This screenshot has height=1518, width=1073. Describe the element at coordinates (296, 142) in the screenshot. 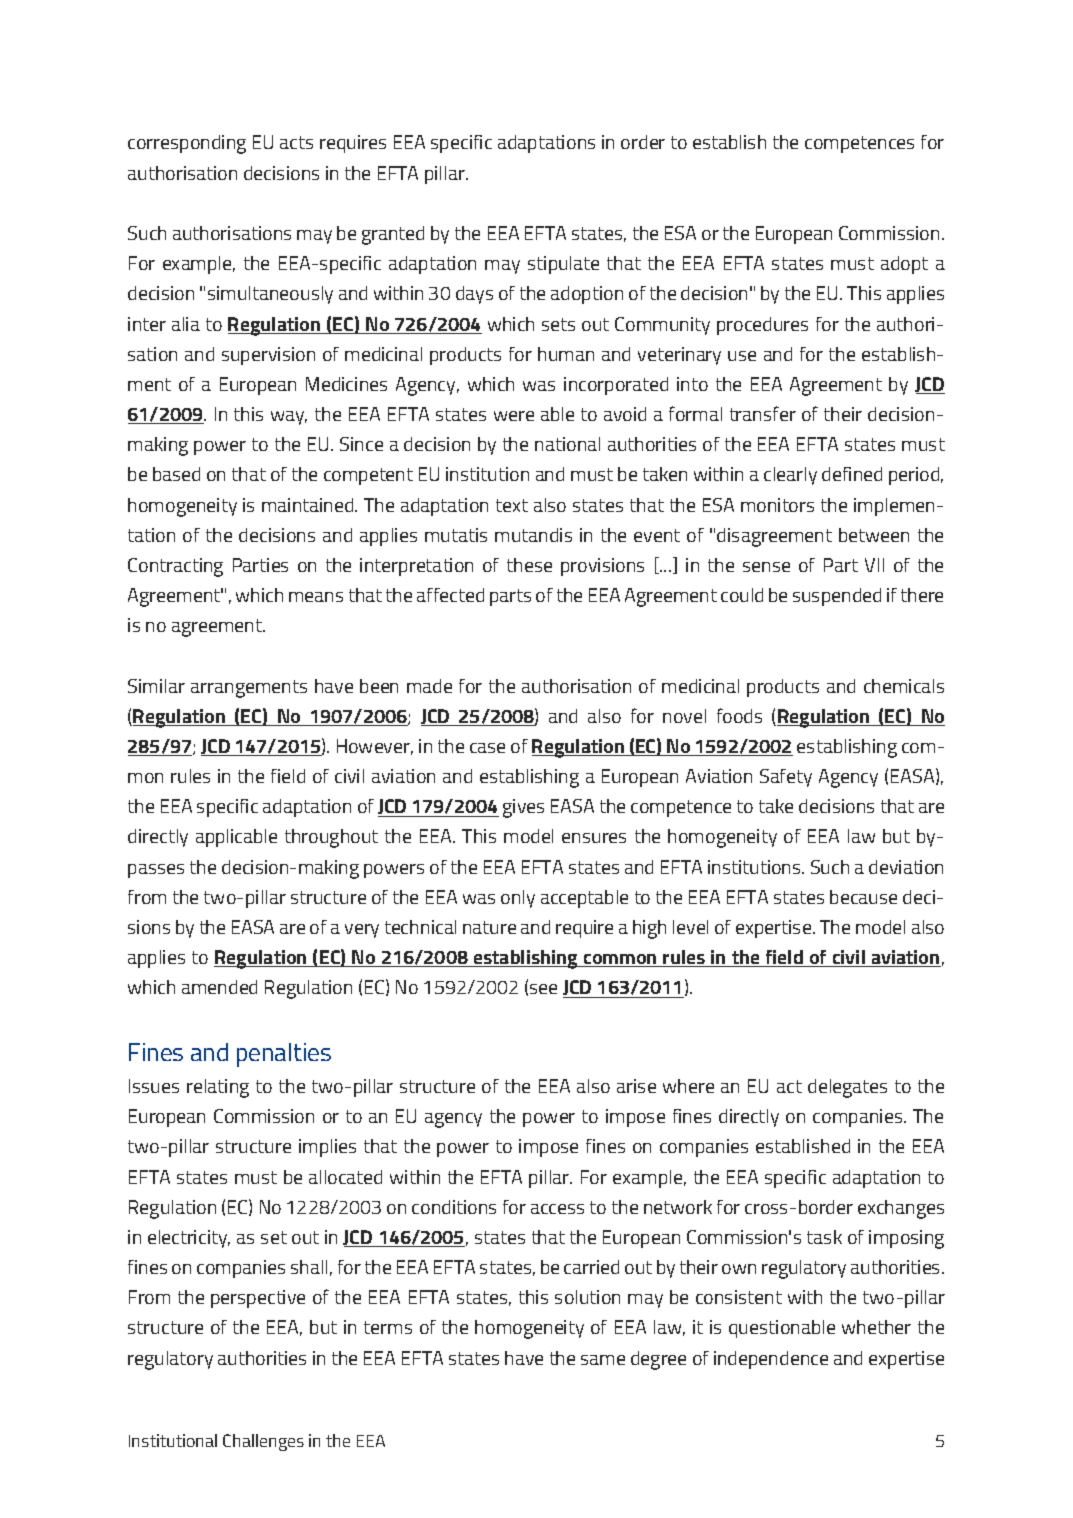

I see `acts` at that location.
